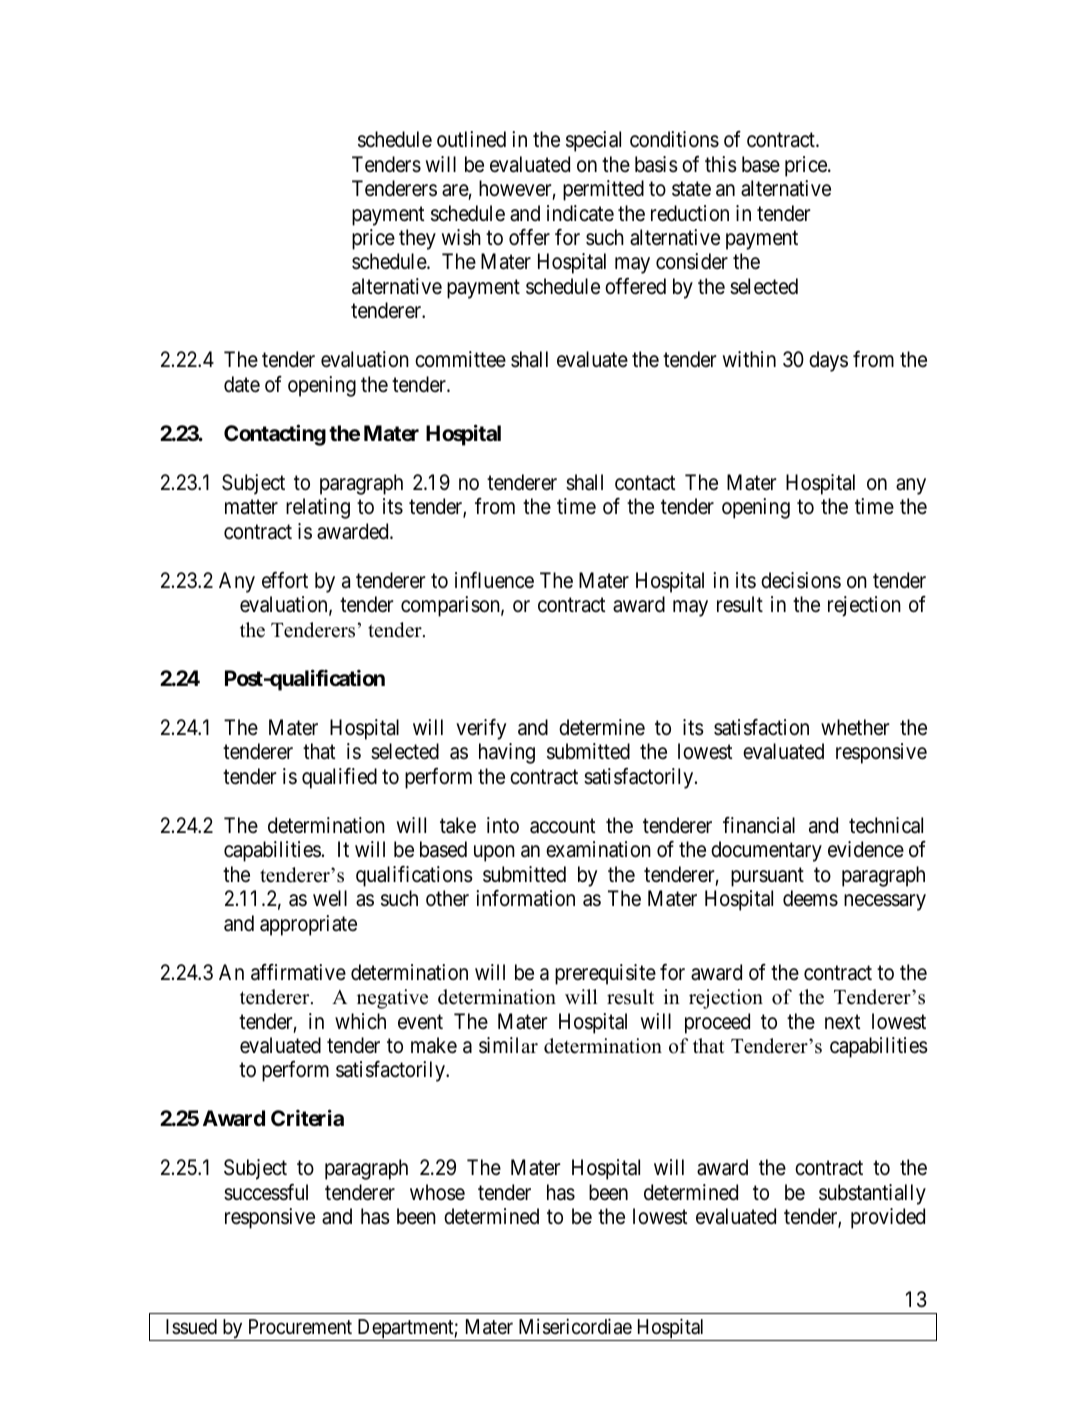  What do you see at coordinates (508, 1045) in the document?
I see `similar` at bounding box center [508, 1045].
